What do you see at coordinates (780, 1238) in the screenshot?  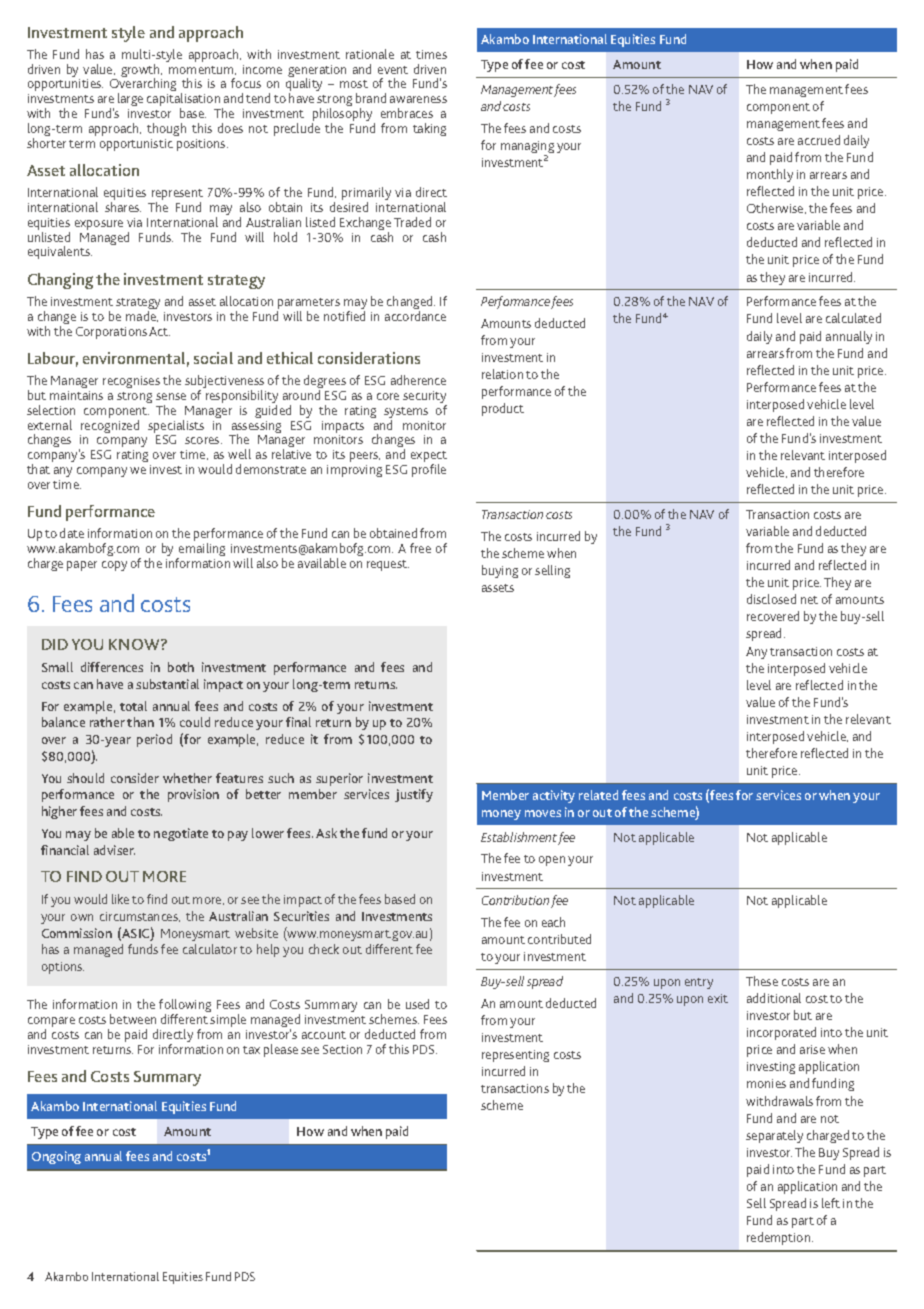 I see `redemption` at bounding box center [780, 1238].
